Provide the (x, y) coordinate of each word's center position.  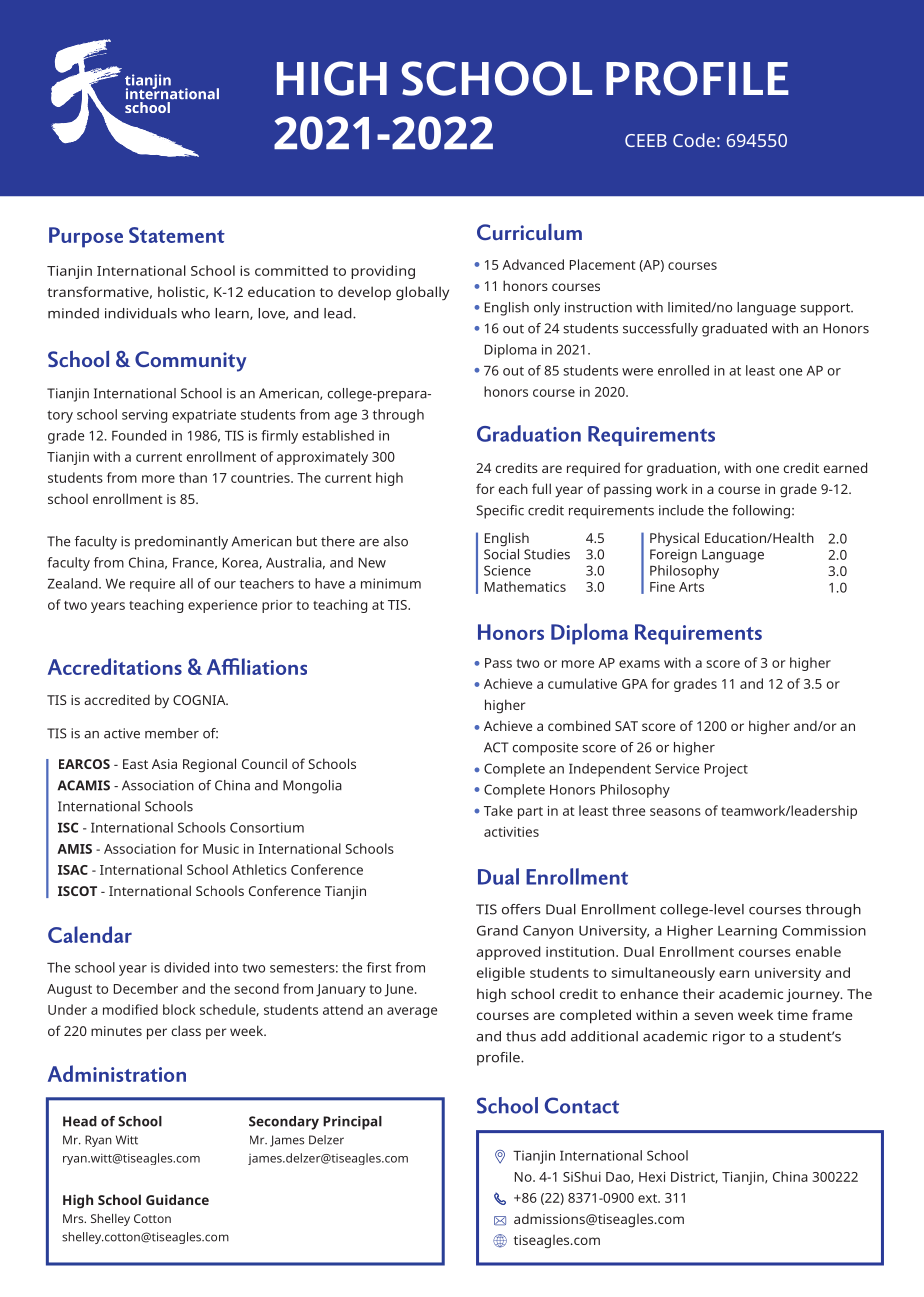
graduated (734, 330)
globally (422, 293)
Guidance (177, 1199)
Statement (177, 235)
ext (648, 1198)
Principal (352, 1123)
